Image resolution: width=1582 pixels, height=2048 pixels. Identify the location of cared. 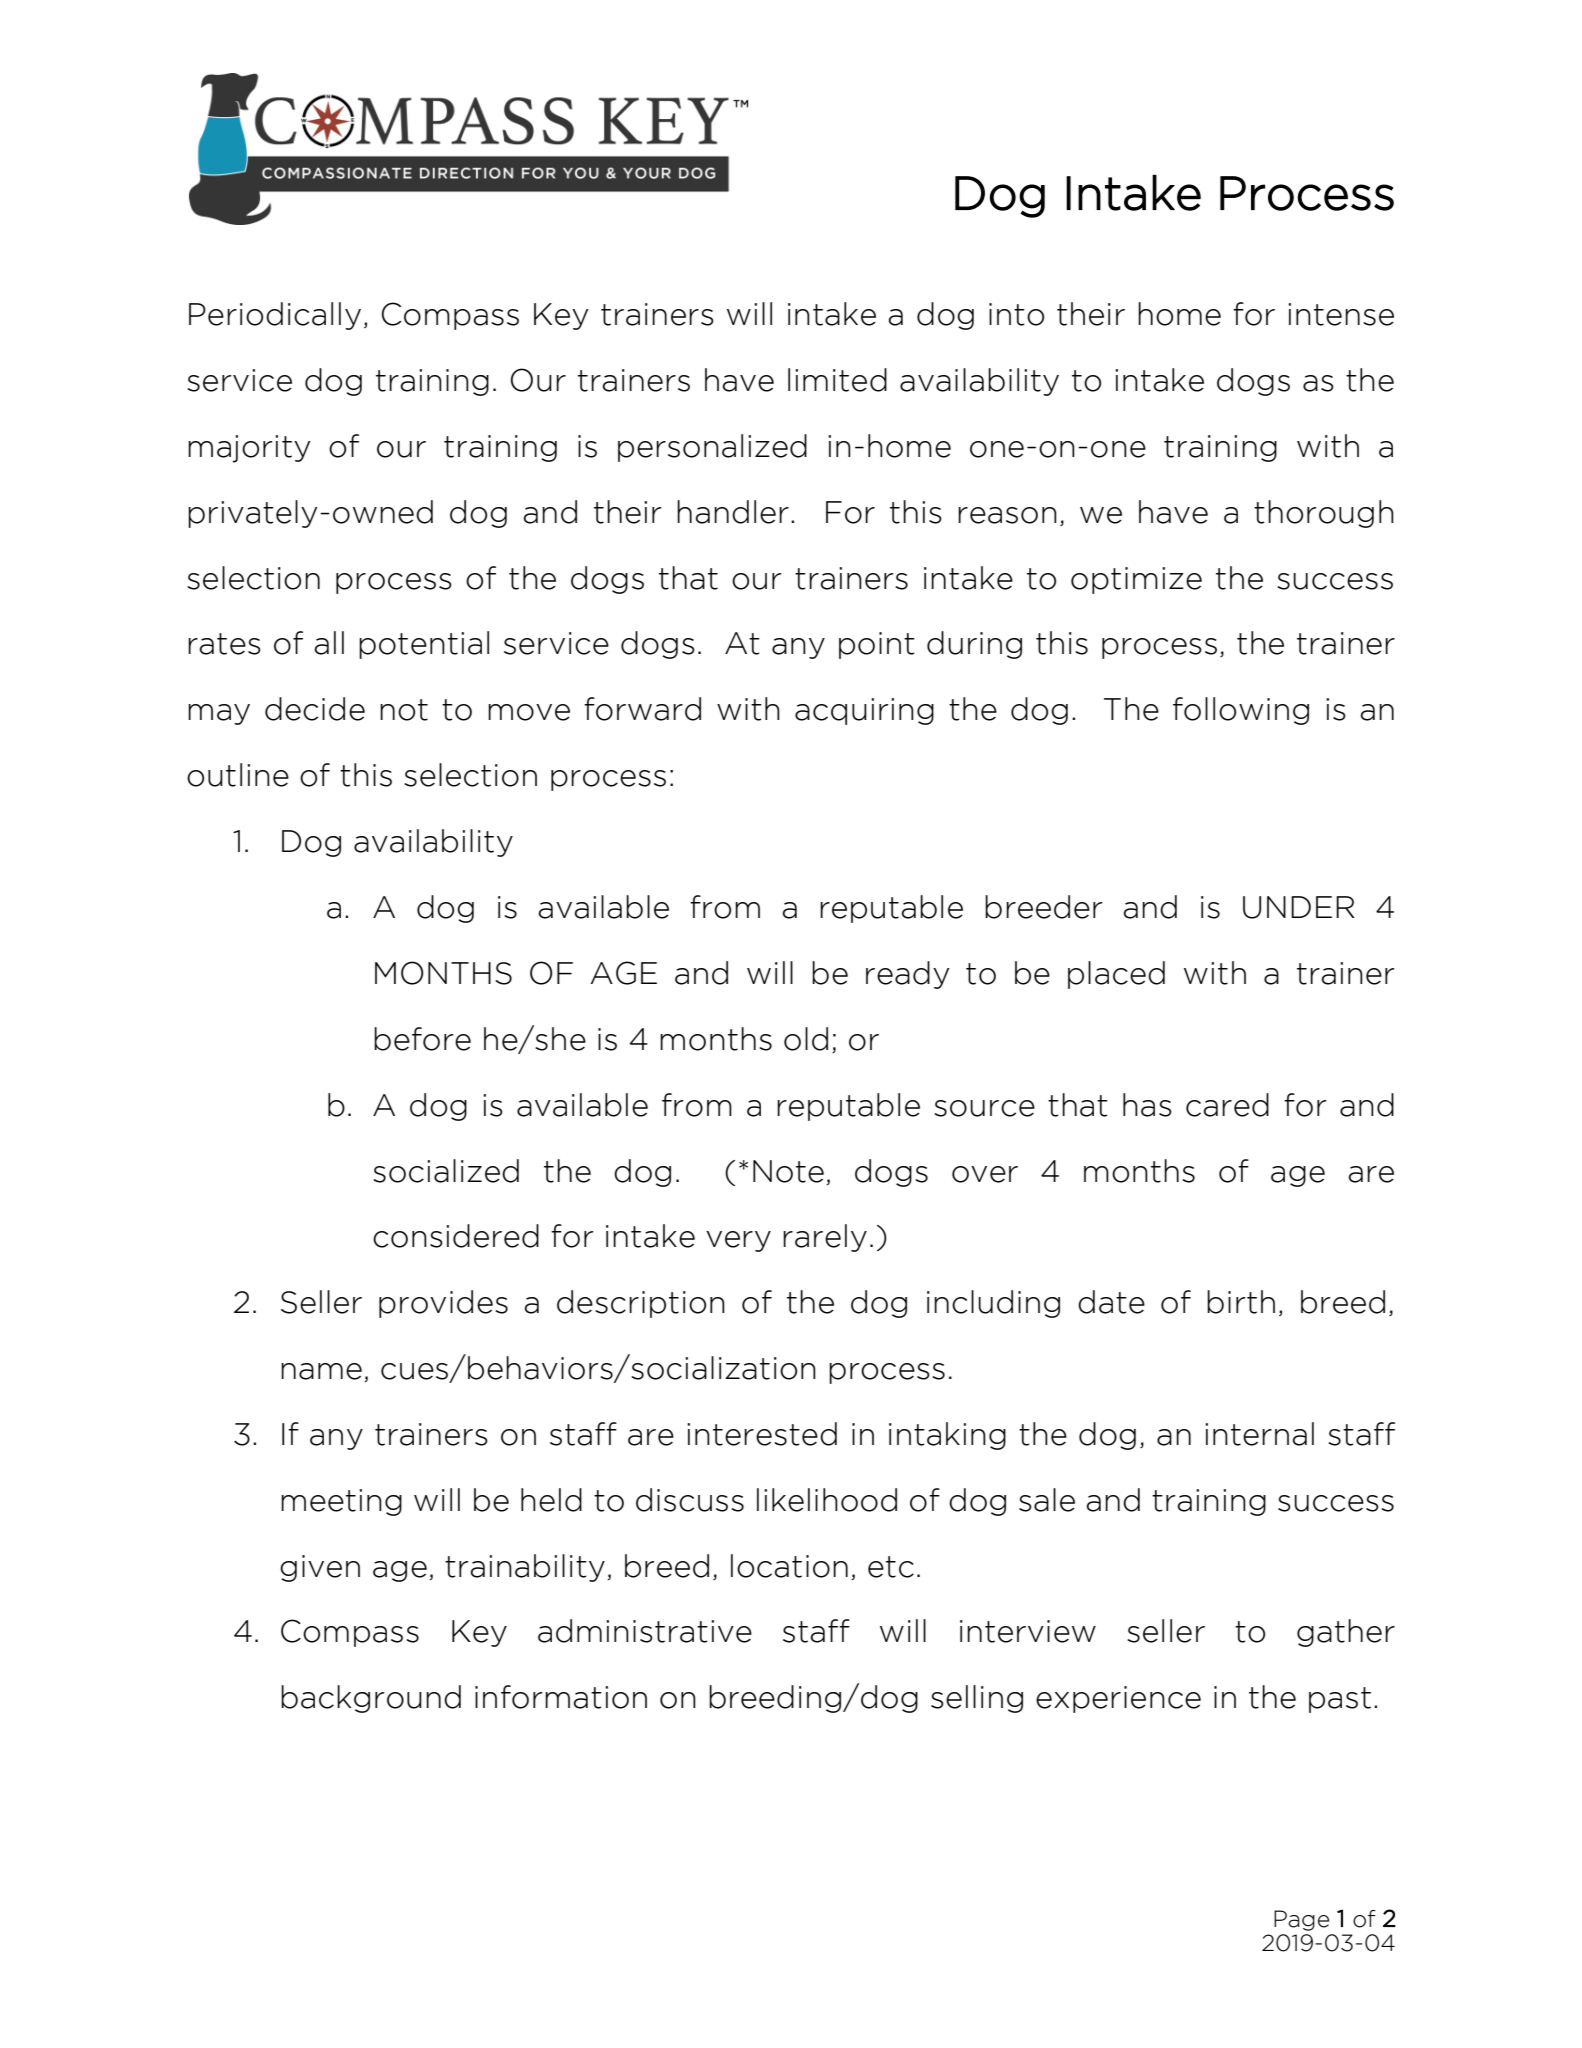
(1227, 1105).
